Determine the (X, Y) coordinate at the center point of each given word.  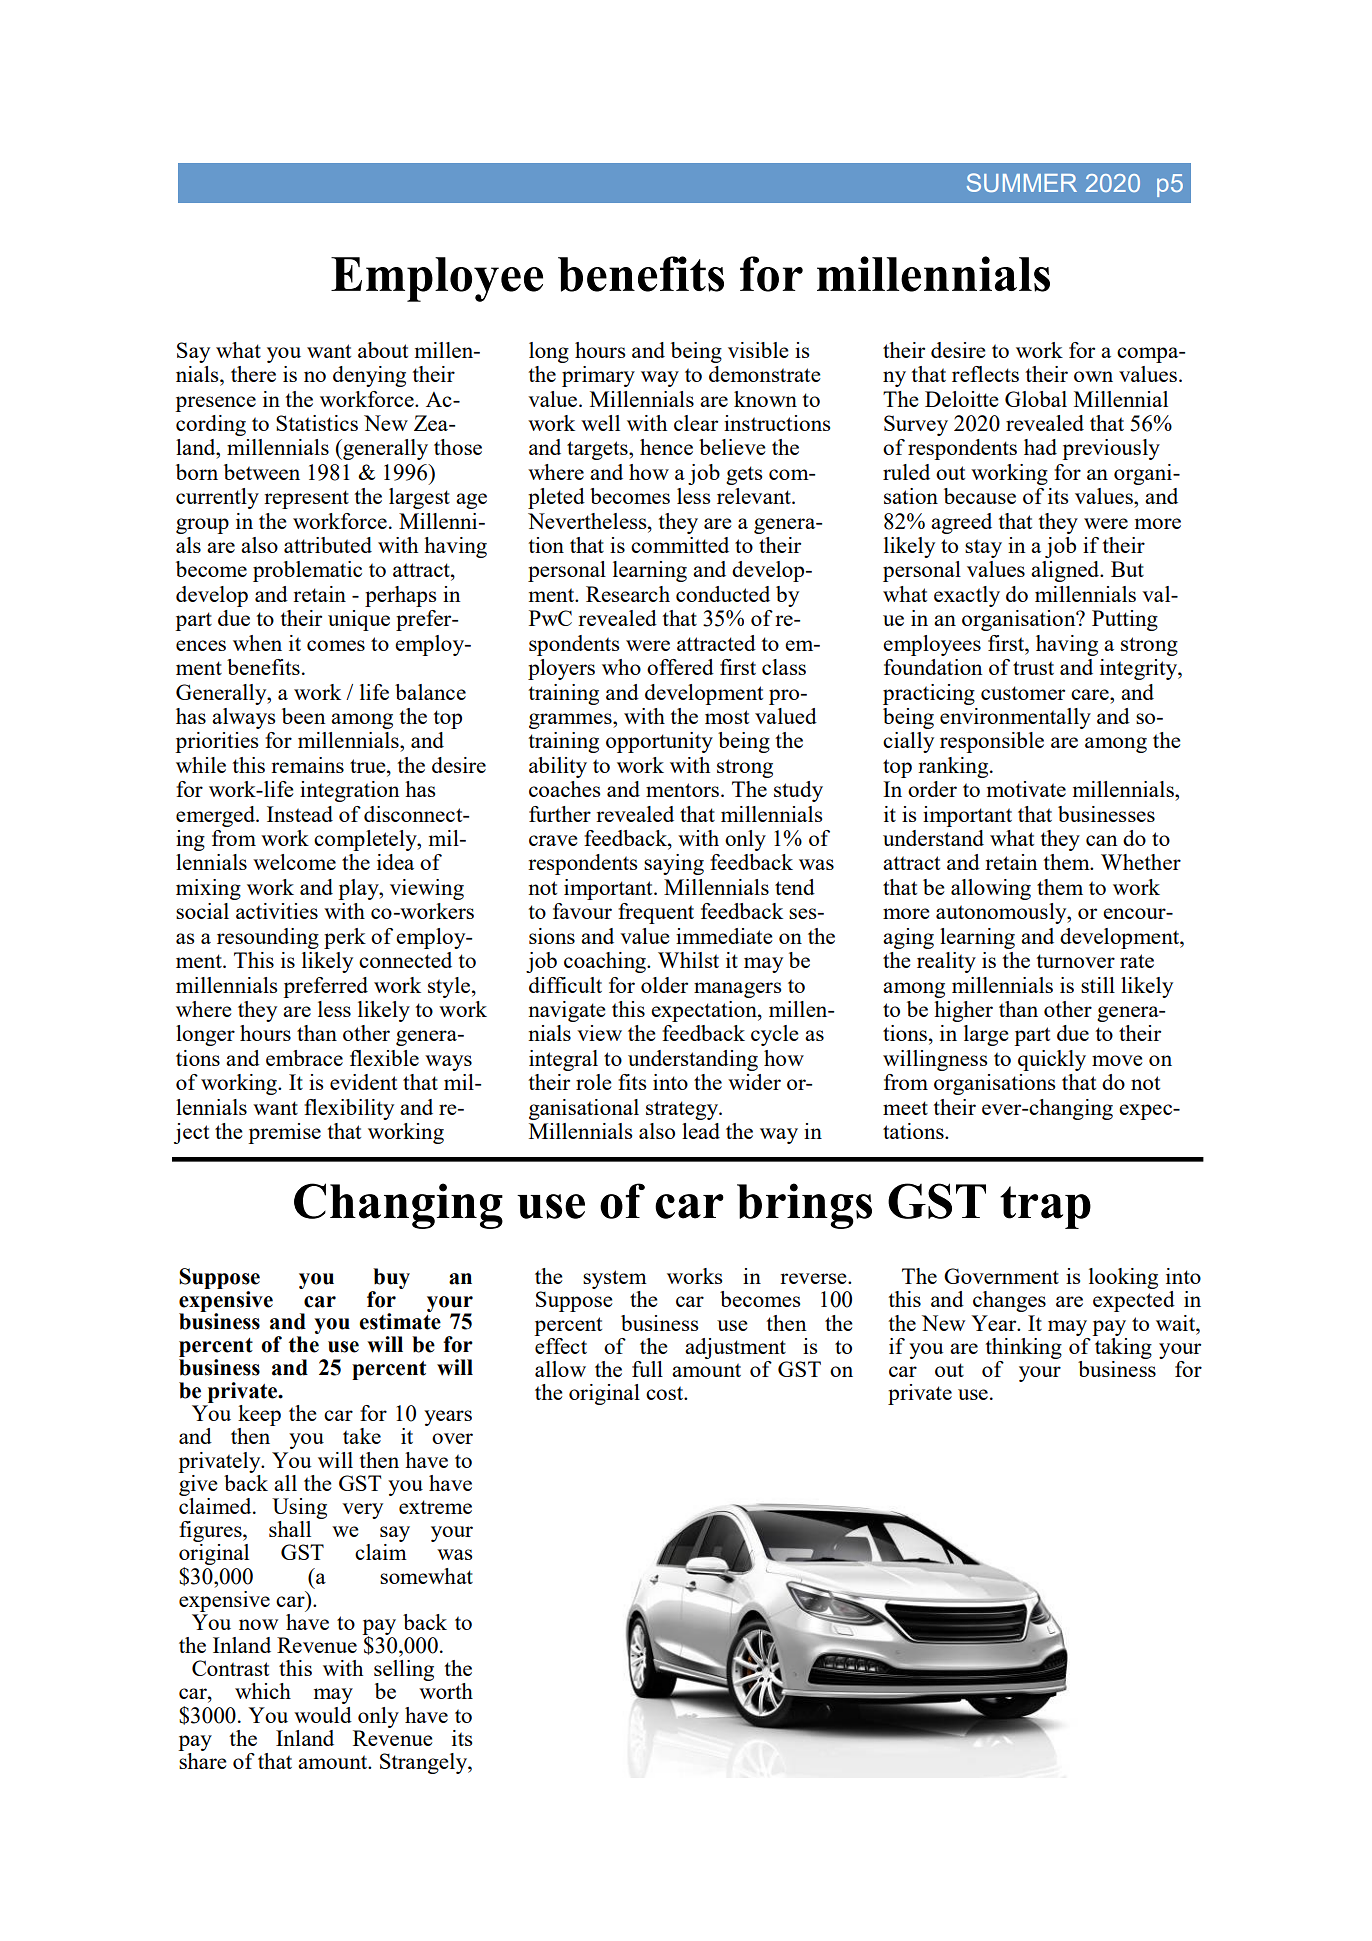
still (1098, 985)
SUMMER (1022, 182)
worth (446, 1691)
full (647, 1369)
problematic (307, 571)
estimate (400, 1320)
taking (1122, 1347)
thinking (1023, 1348)
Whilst (688, 960)
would (323, 1715)
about (383, 350)
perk (345, 938)
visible (758, 350)
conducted (723, 594)
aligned (1066, 571)
